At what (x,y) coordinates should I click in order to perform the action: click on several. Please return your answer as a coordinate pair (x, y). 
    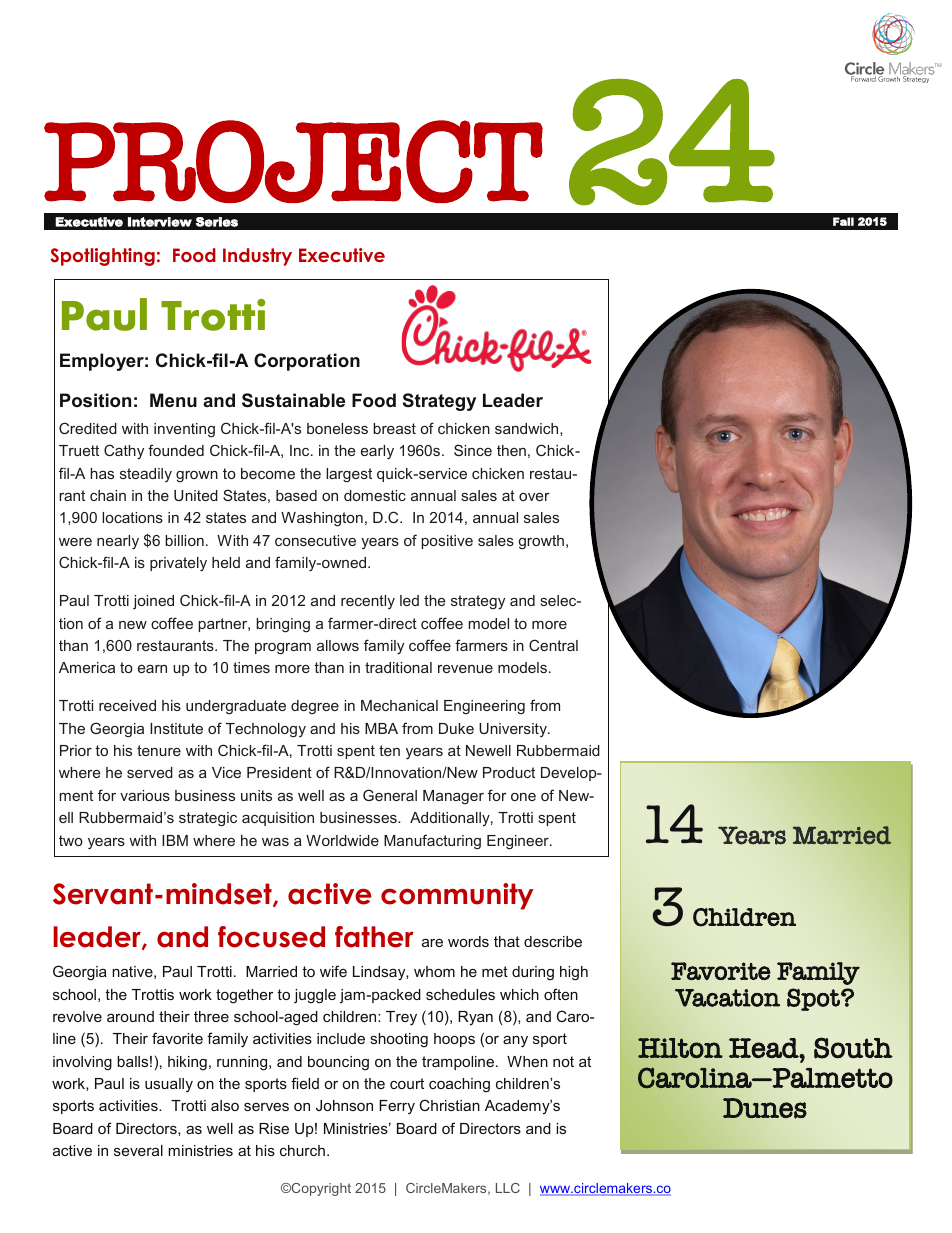
    Looking at the image, I should click on (138, 1150).
